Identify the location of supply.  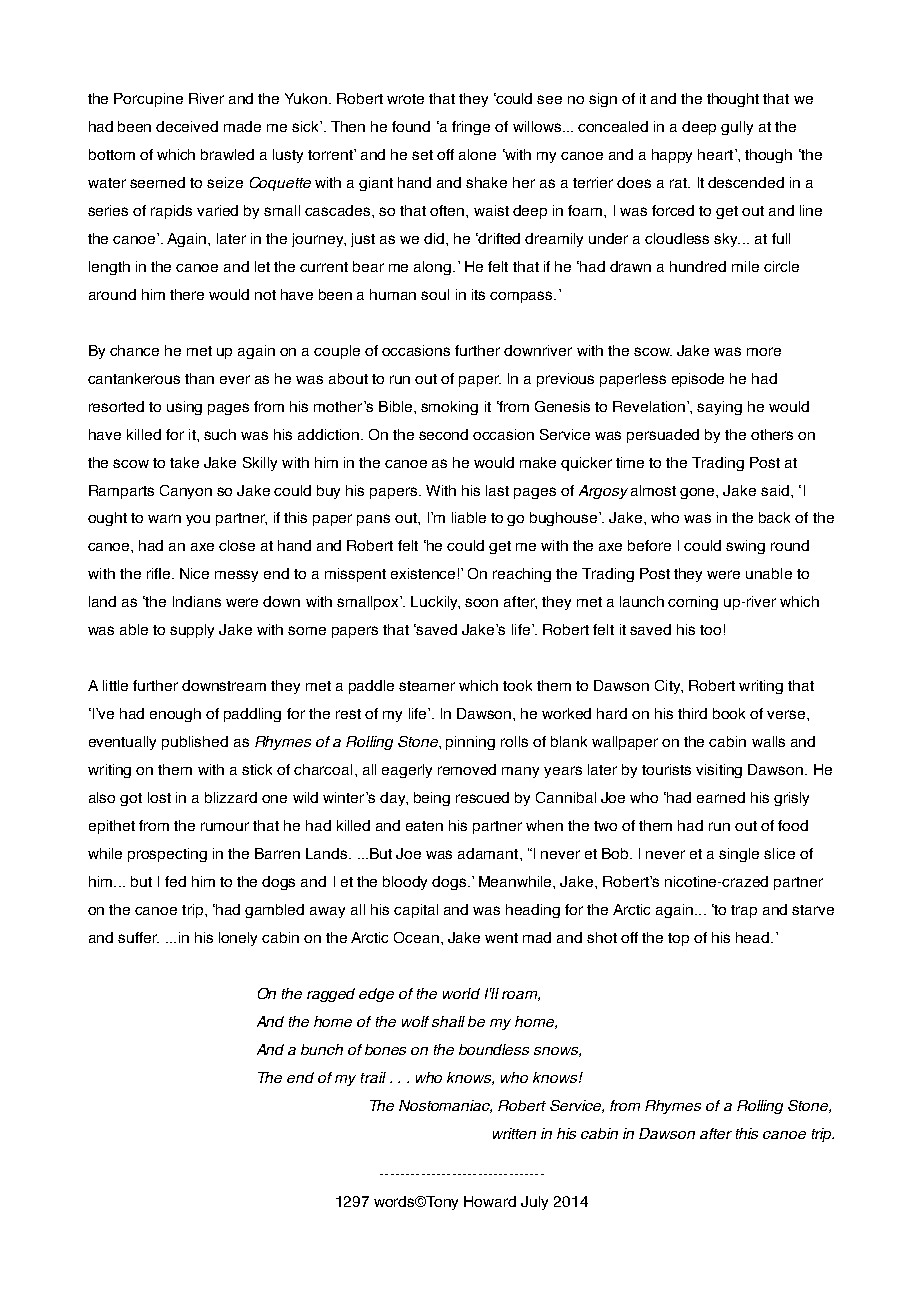
(192, 631).
